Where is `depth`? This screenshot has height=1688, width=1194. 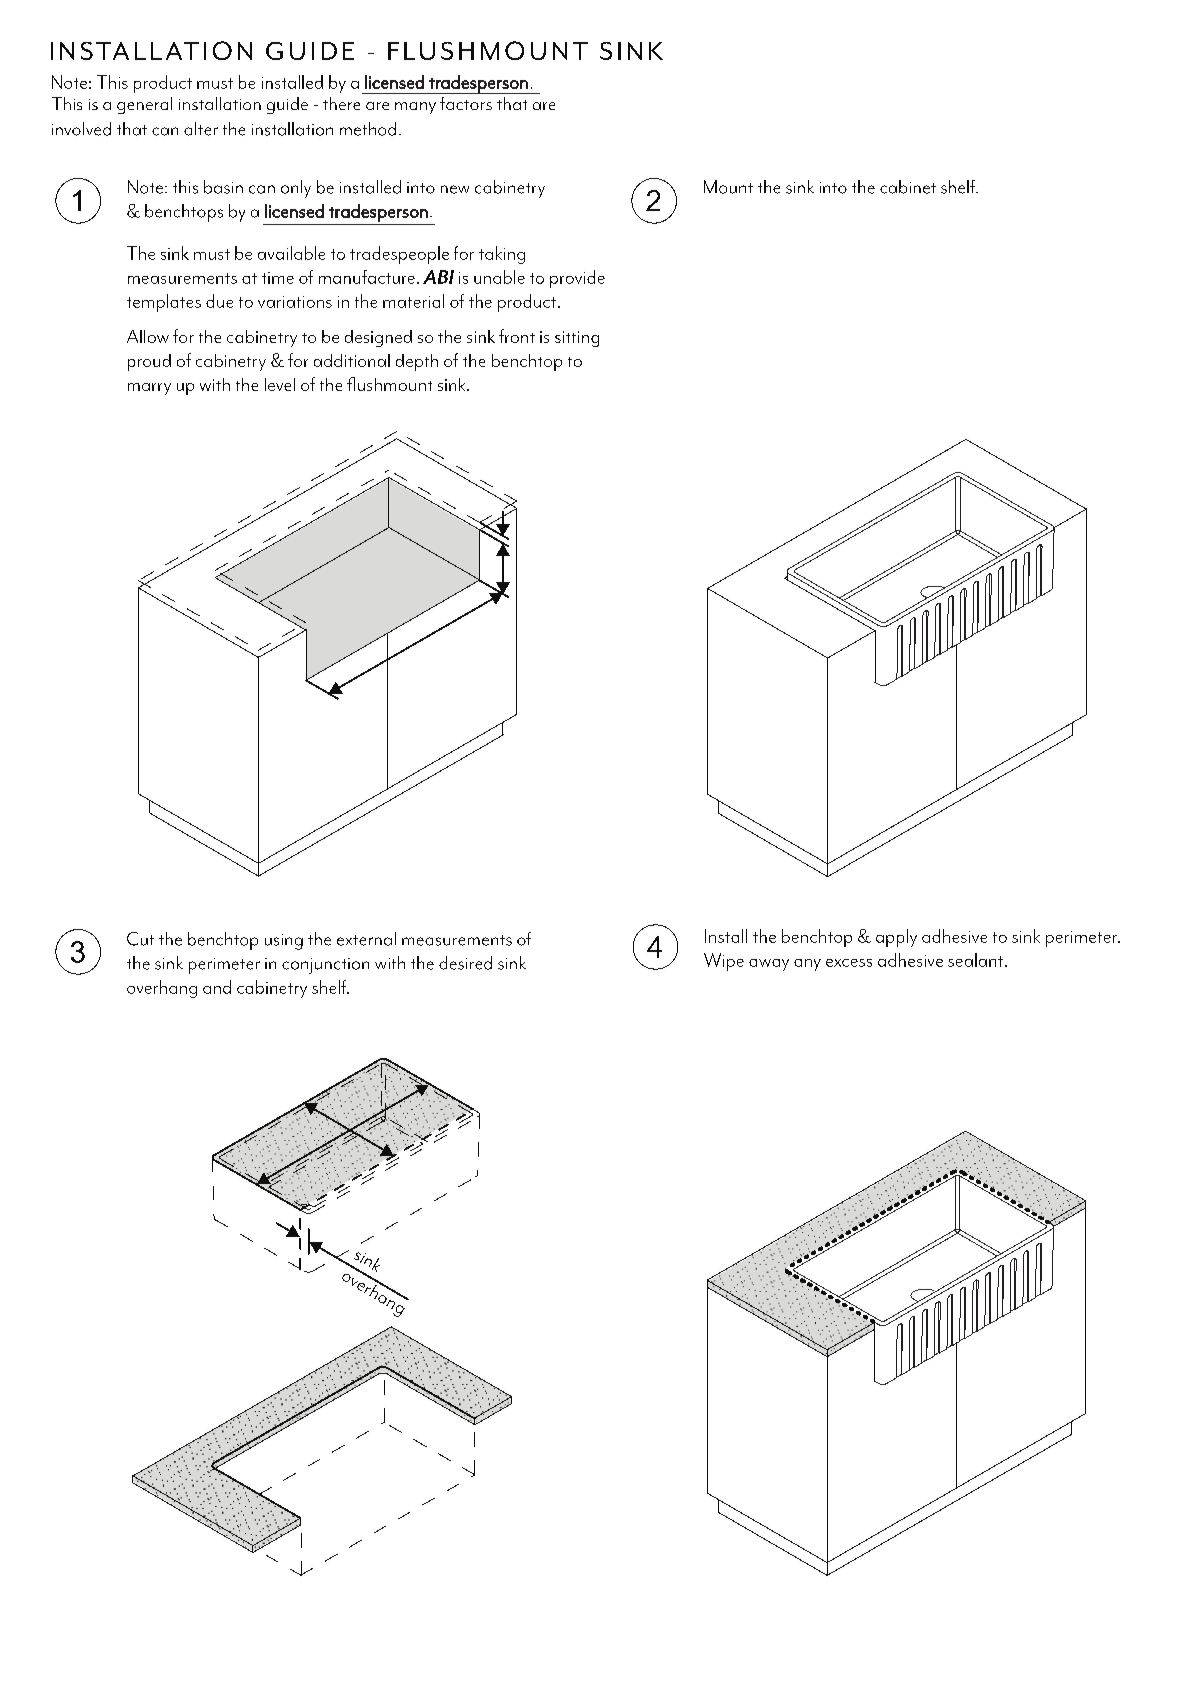 depth is located at coordinates (417, 362).
